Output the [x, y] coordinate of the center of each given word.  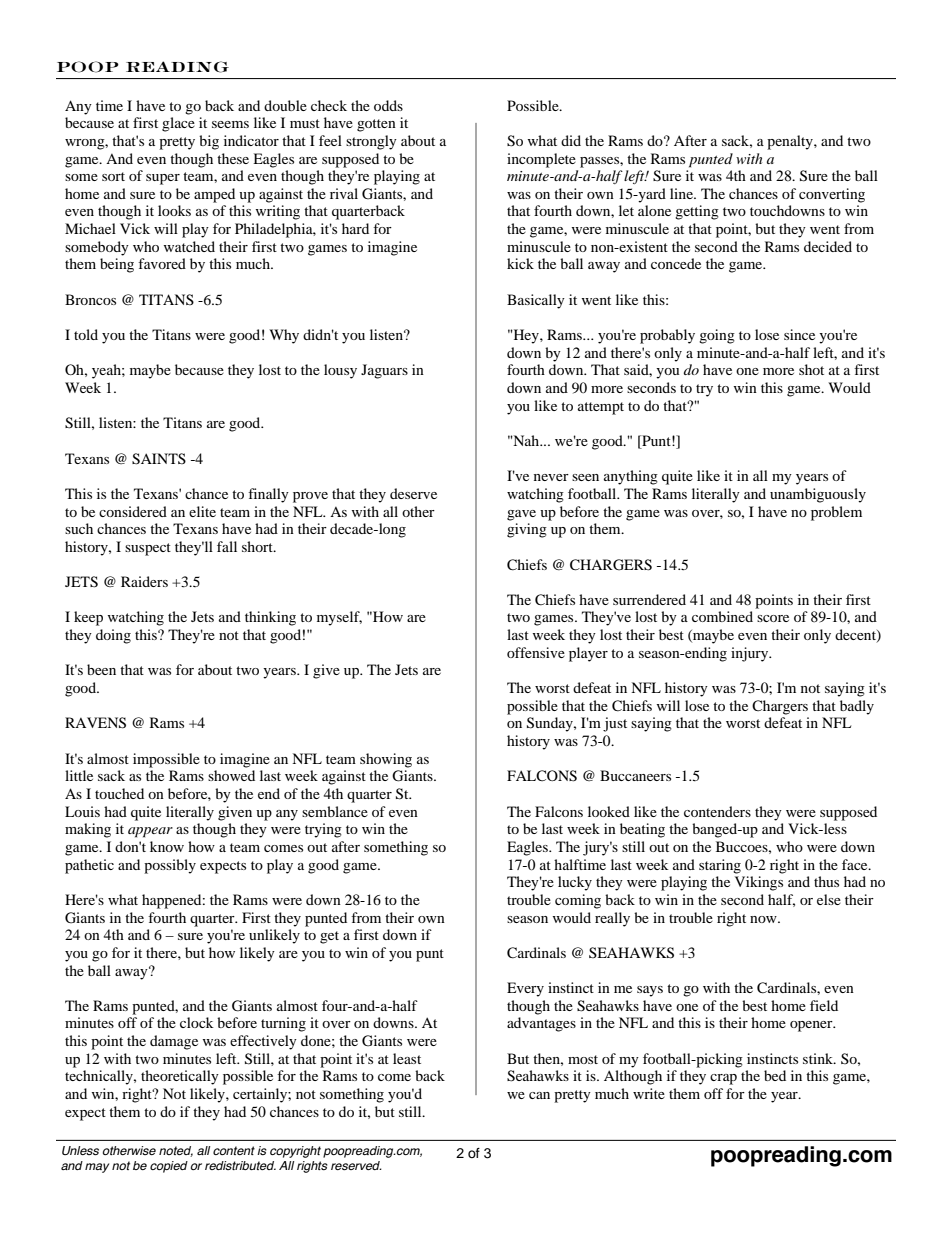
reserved [356, 1165]
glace [178, 124]
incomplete [541, 160]
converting [832, 195]
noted [176, 1151]
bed [775, 1075]
